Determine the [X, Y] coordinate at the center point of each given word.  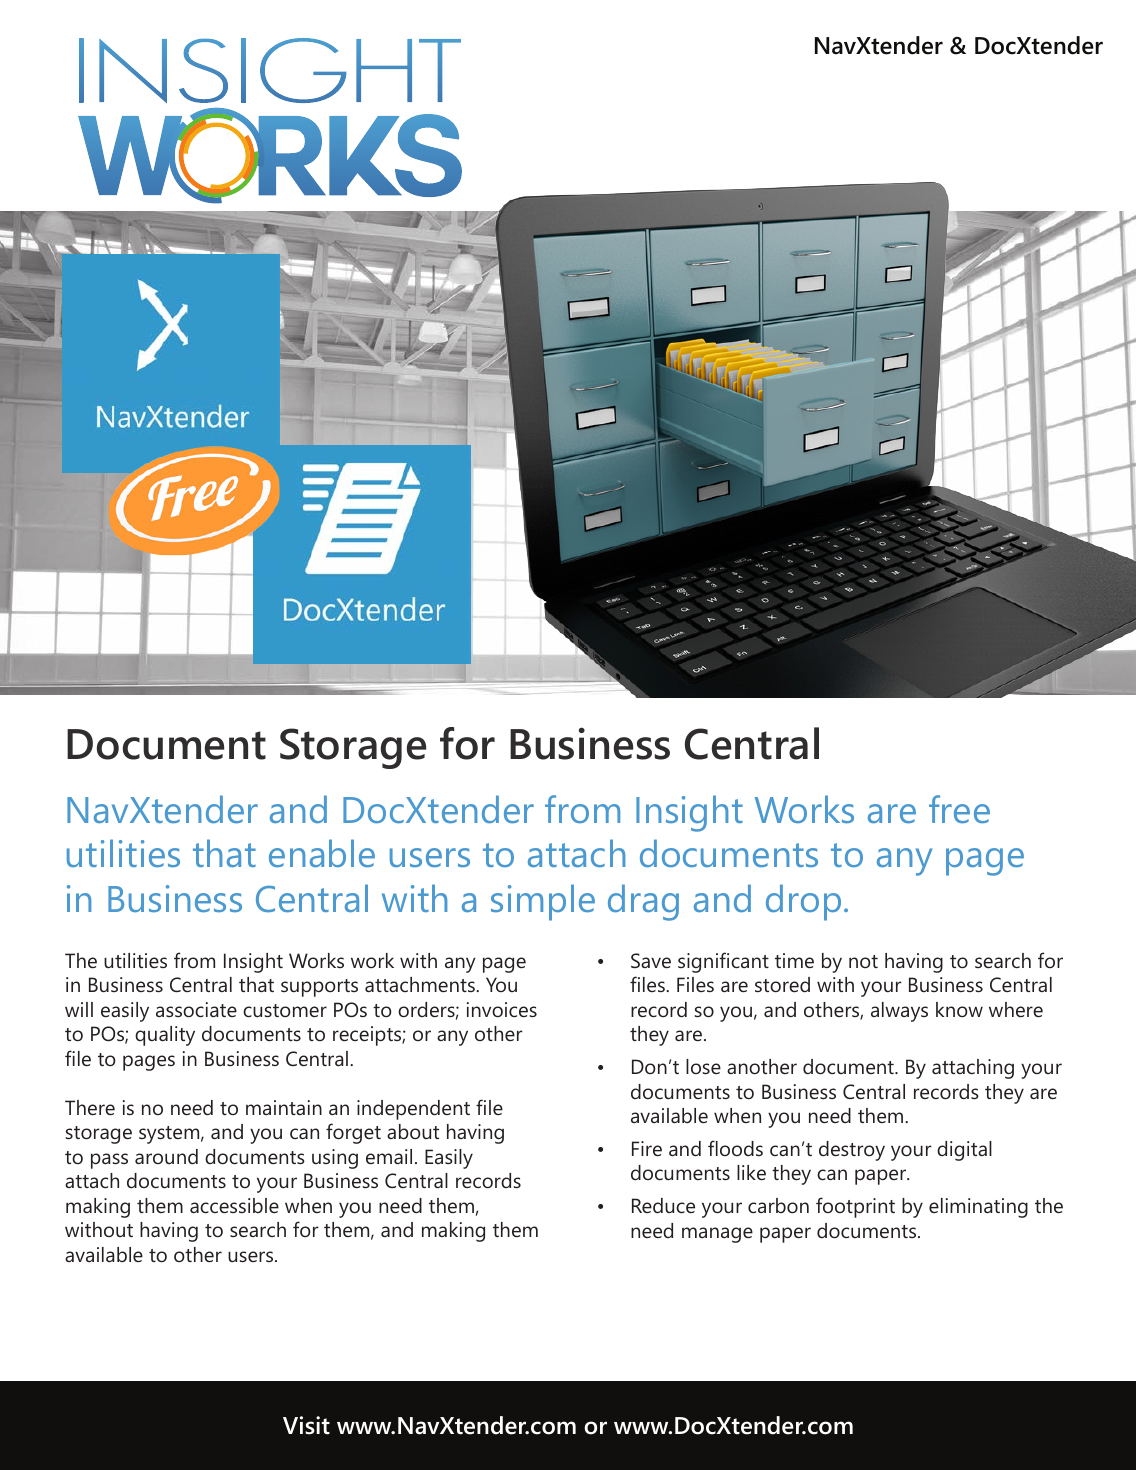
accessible [234, 1205]
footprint [855, 1207]
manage [717, 1235]
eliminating [978, 1208]
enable [322, 853]
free [959, 809]
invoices [502, 1009]
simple [543, 902]
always [899, 1012]
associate [196, 1009]
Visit [306, 1425]
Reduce [663, 1205]
